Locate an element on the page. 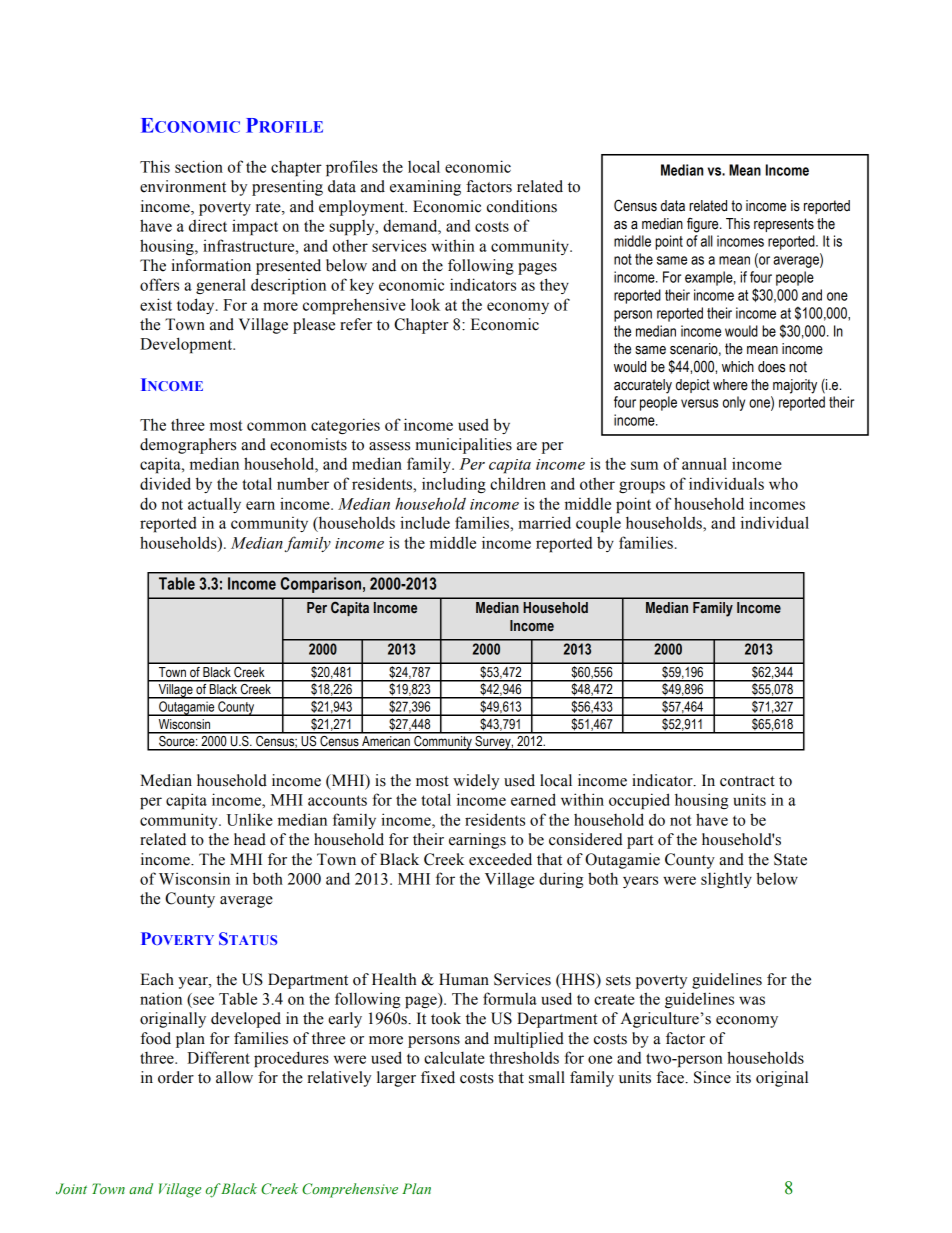  Joint is located at coordinates (71, 1189).
